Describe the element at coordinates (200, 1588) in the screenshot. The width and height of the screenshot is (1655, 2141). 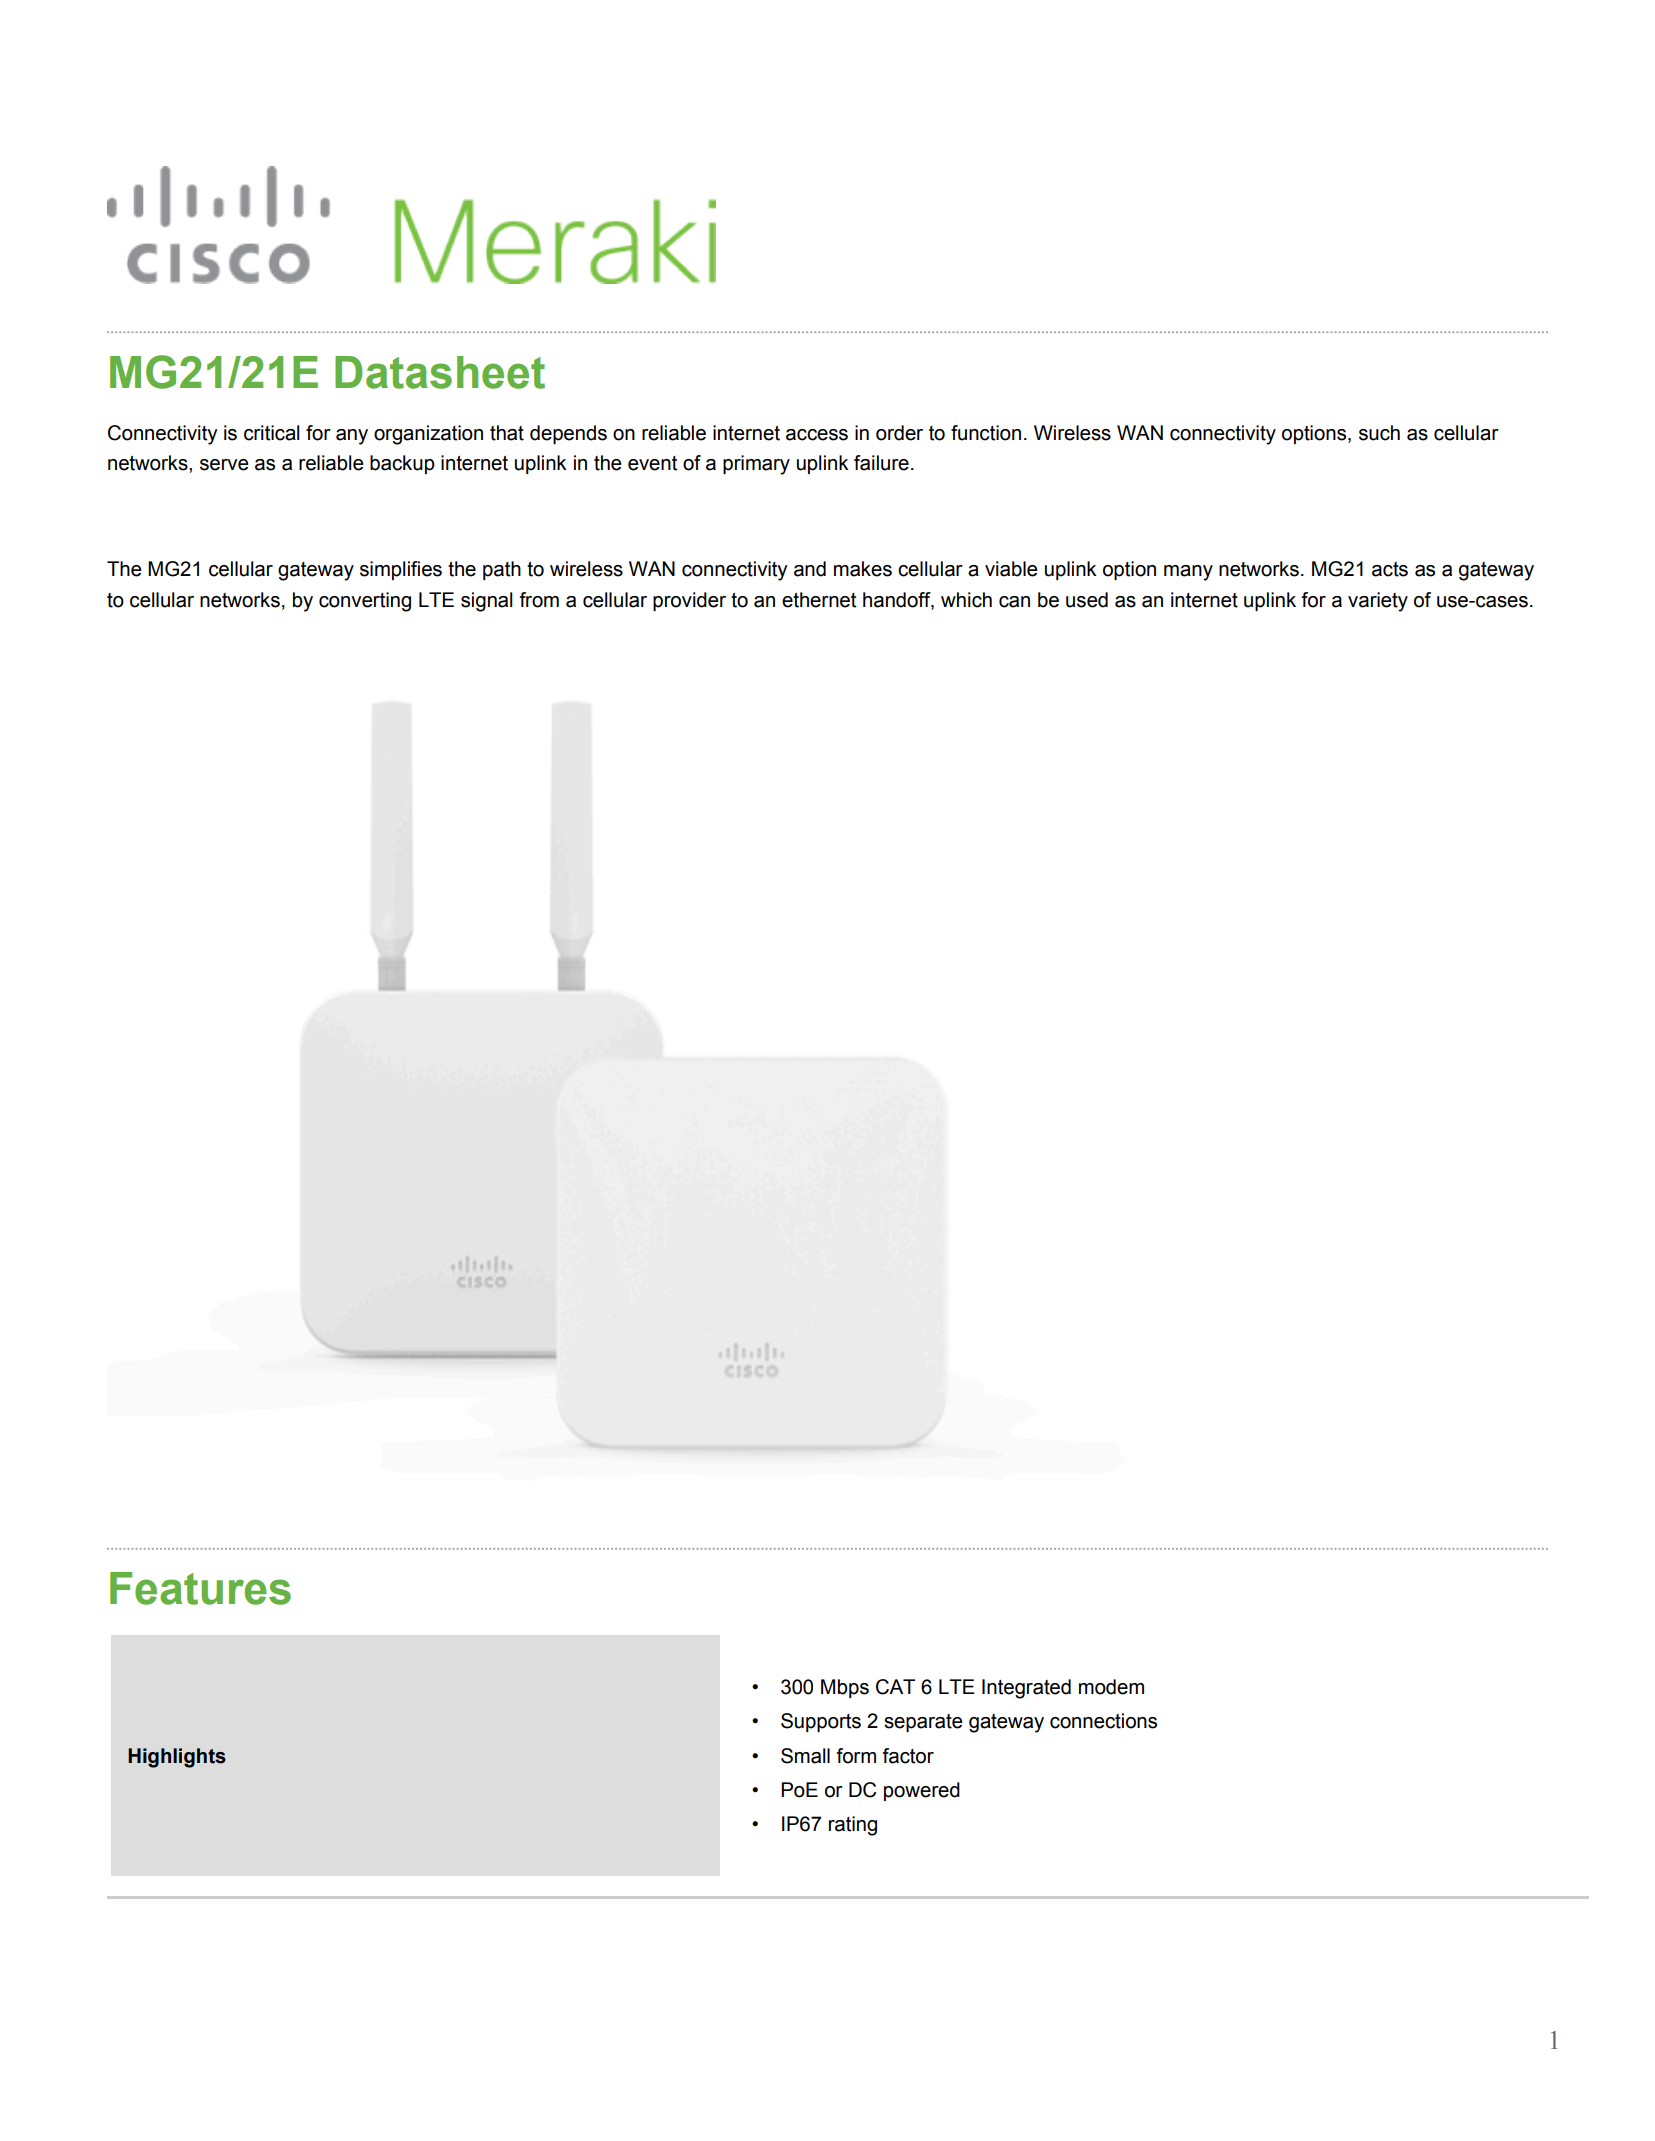
I see `Features` at that location.
